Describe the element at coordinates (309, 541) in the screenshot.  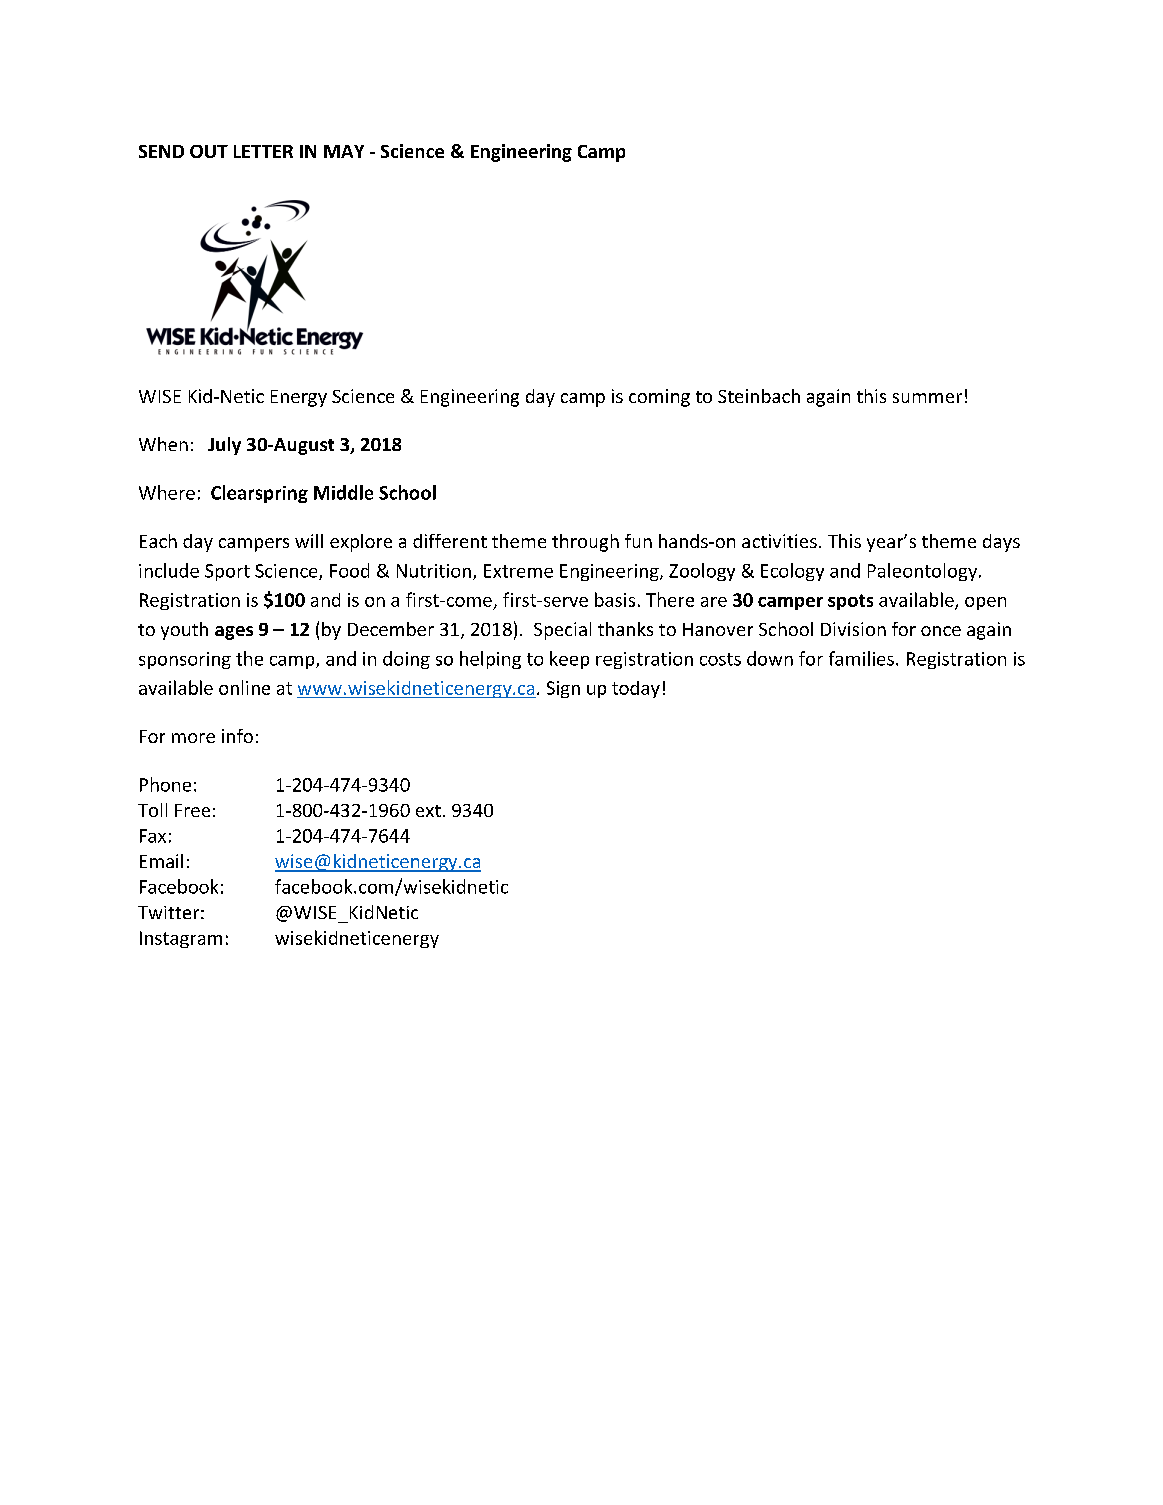
I see `will` at that location.
